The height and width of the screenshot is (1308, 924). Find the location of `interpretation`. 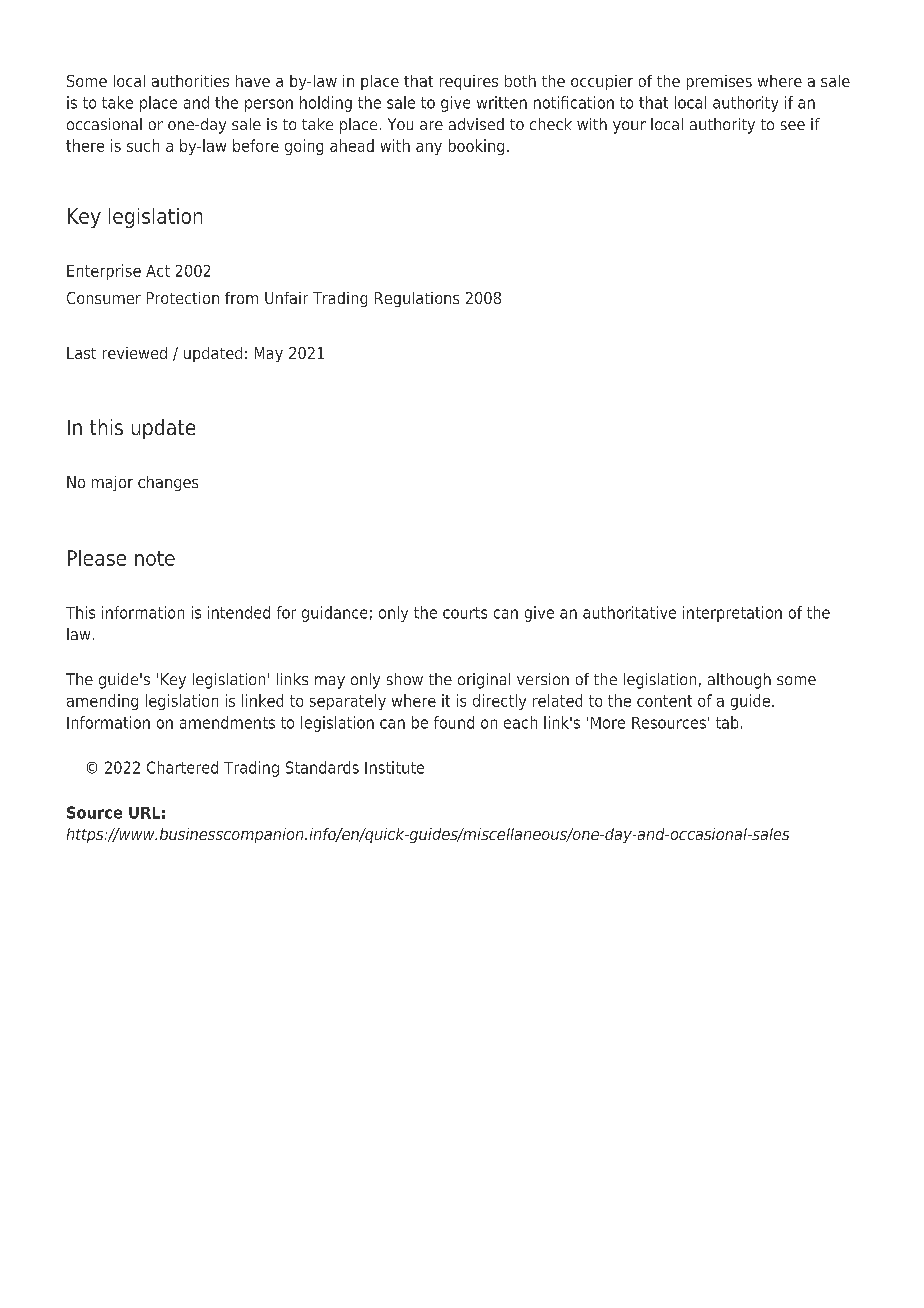

interpretation is located at coordinates (732, 614).
